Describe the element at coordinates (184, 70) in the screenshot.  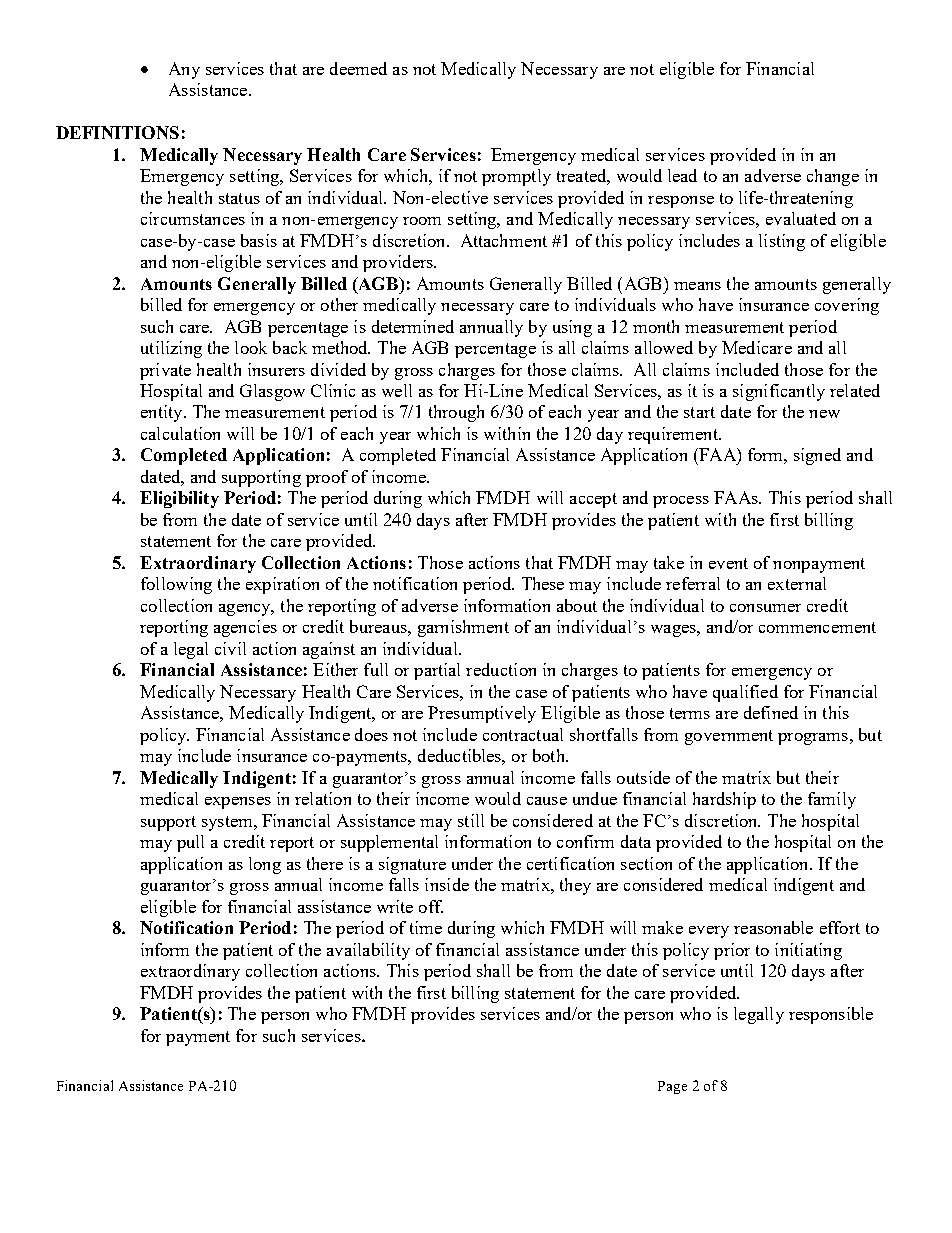
I see `Any` at that location.
